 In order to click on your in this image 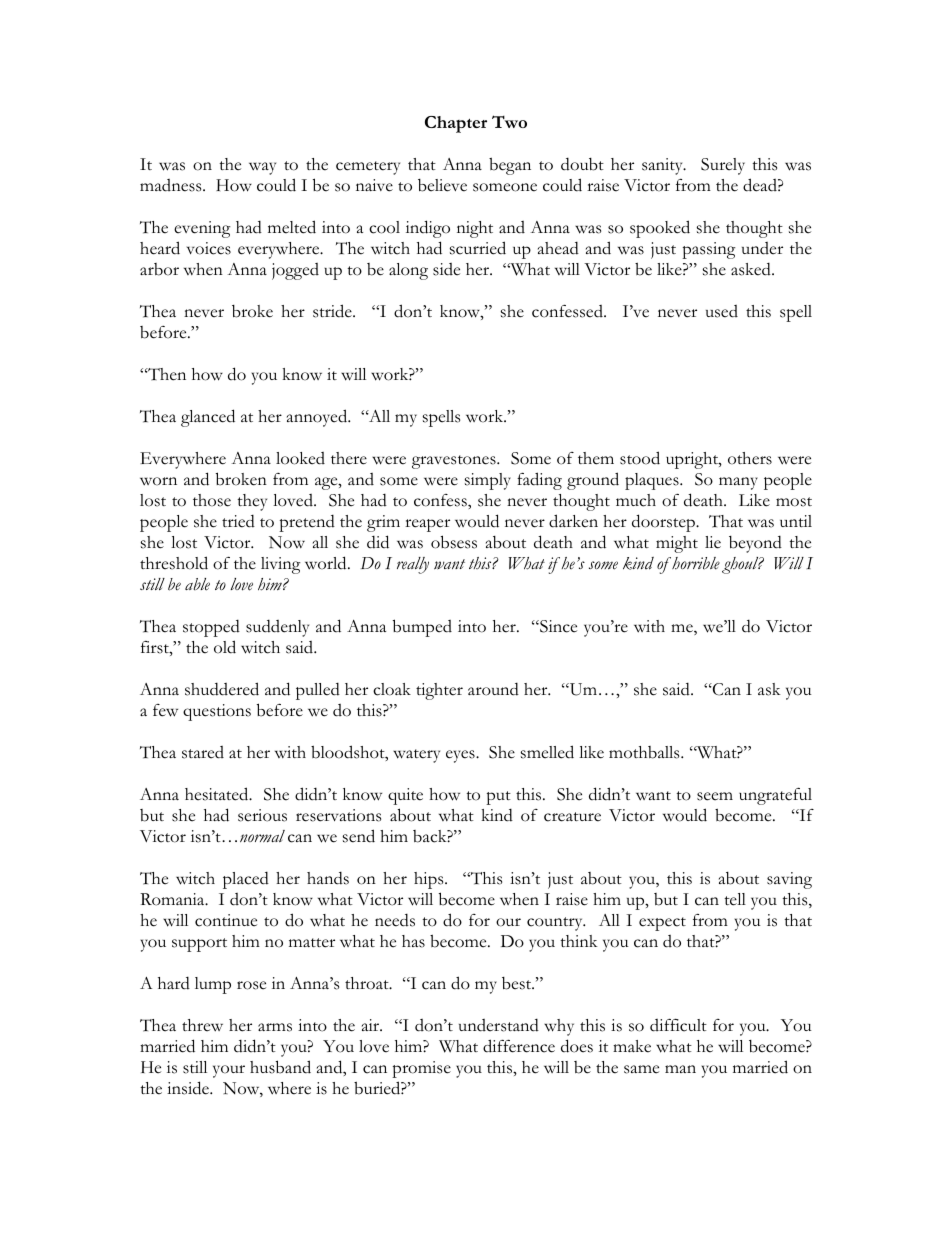, I will do `click(229, 1071)`.
